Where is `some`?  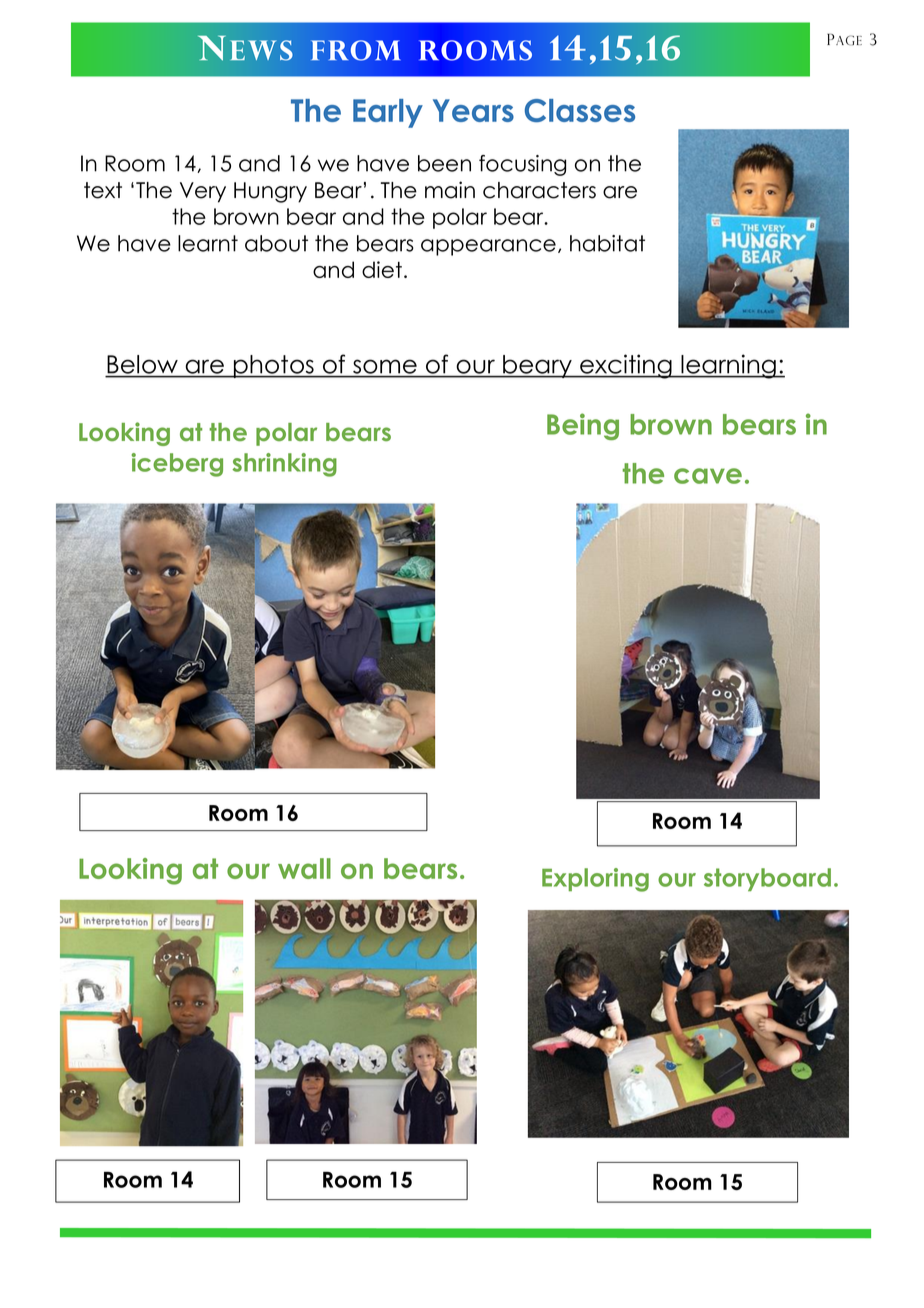
some is located at coordinates (385, 367).
